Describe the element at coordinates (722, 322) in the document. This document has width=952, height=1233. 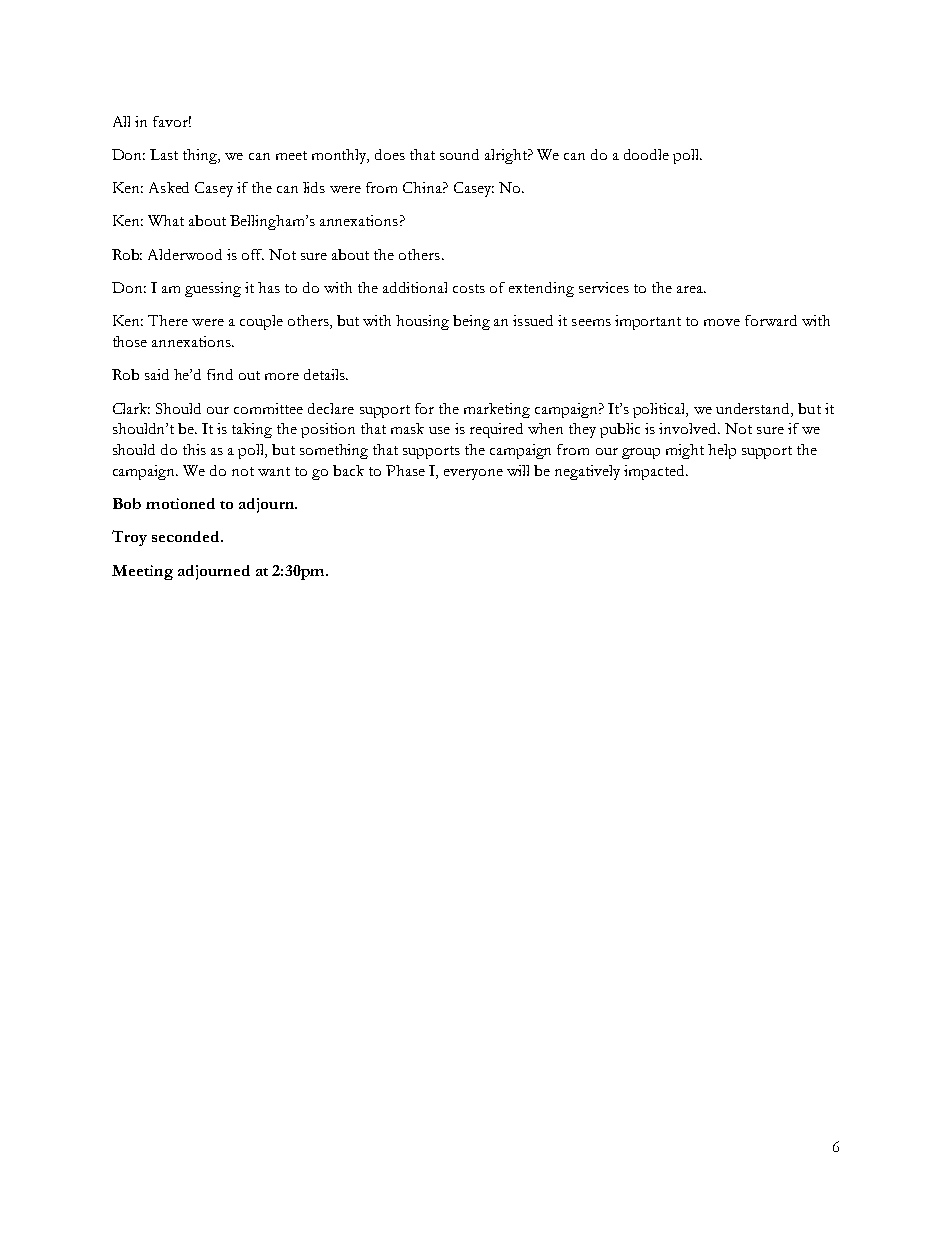
I see `move` at that location.
